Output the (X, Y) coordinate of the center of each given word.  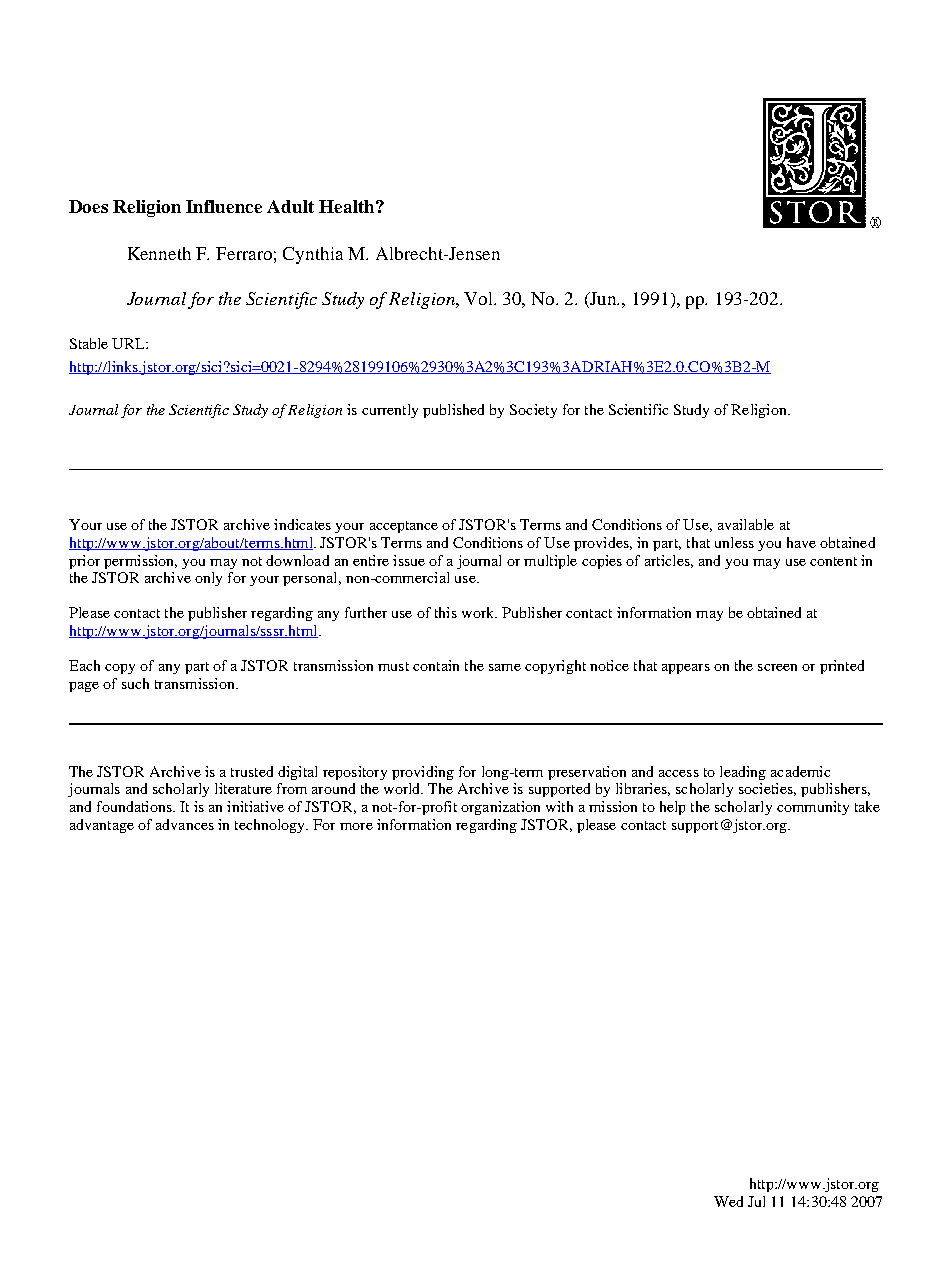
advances (185, 824)
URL (129, 343)
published (453, 411)
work (479, 612)
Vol (480, 298)
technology (271, 826)
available (746, 524)
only (208, 579)
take (867, 806)
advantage (102, 826)
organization (500, 808)
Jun (603, 300)
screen (777, 667)
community (813, 808)
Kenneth (159, 253)
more (356, 826)
